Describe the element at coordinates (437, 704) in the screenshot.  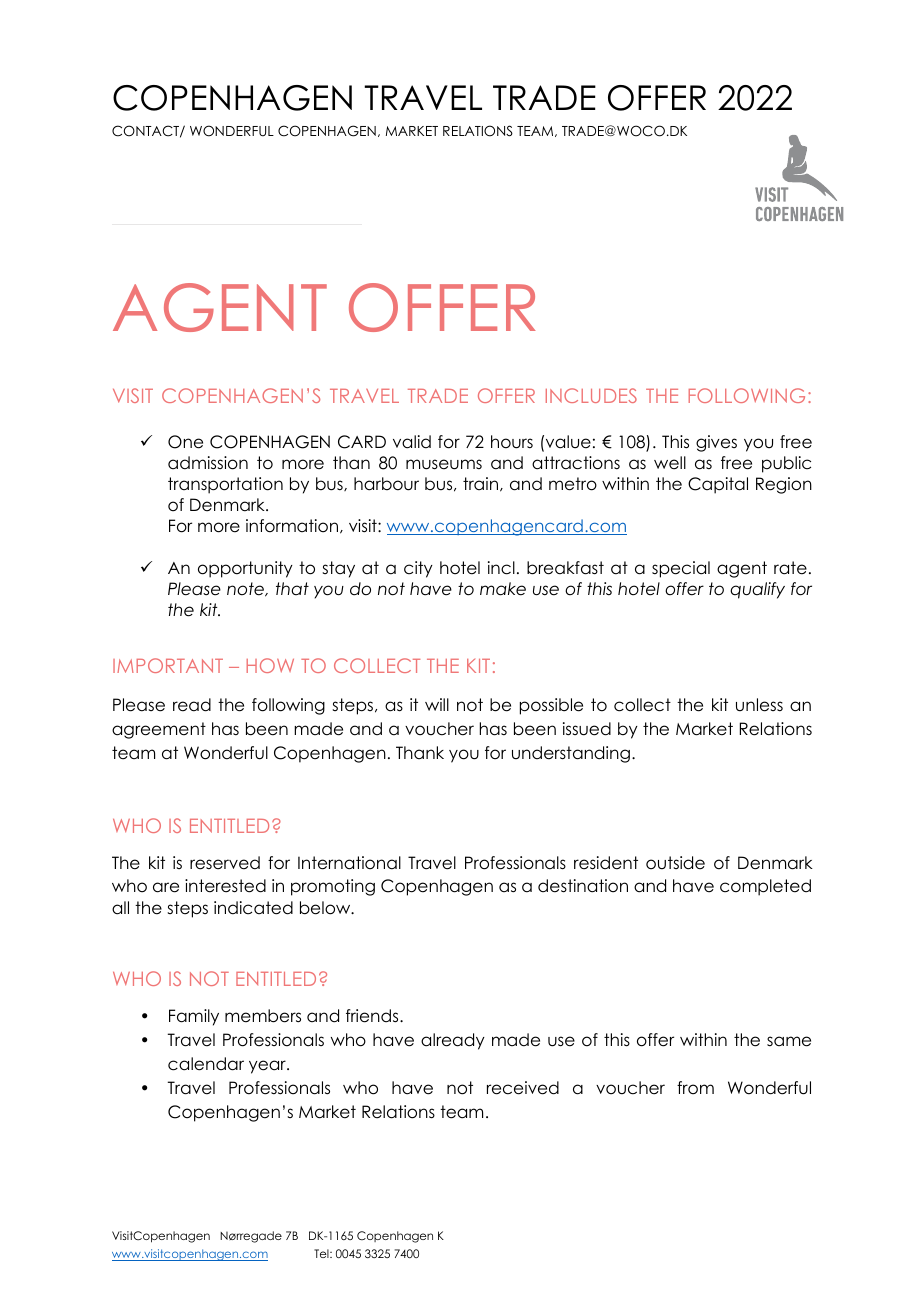
I see `will` at that location.
